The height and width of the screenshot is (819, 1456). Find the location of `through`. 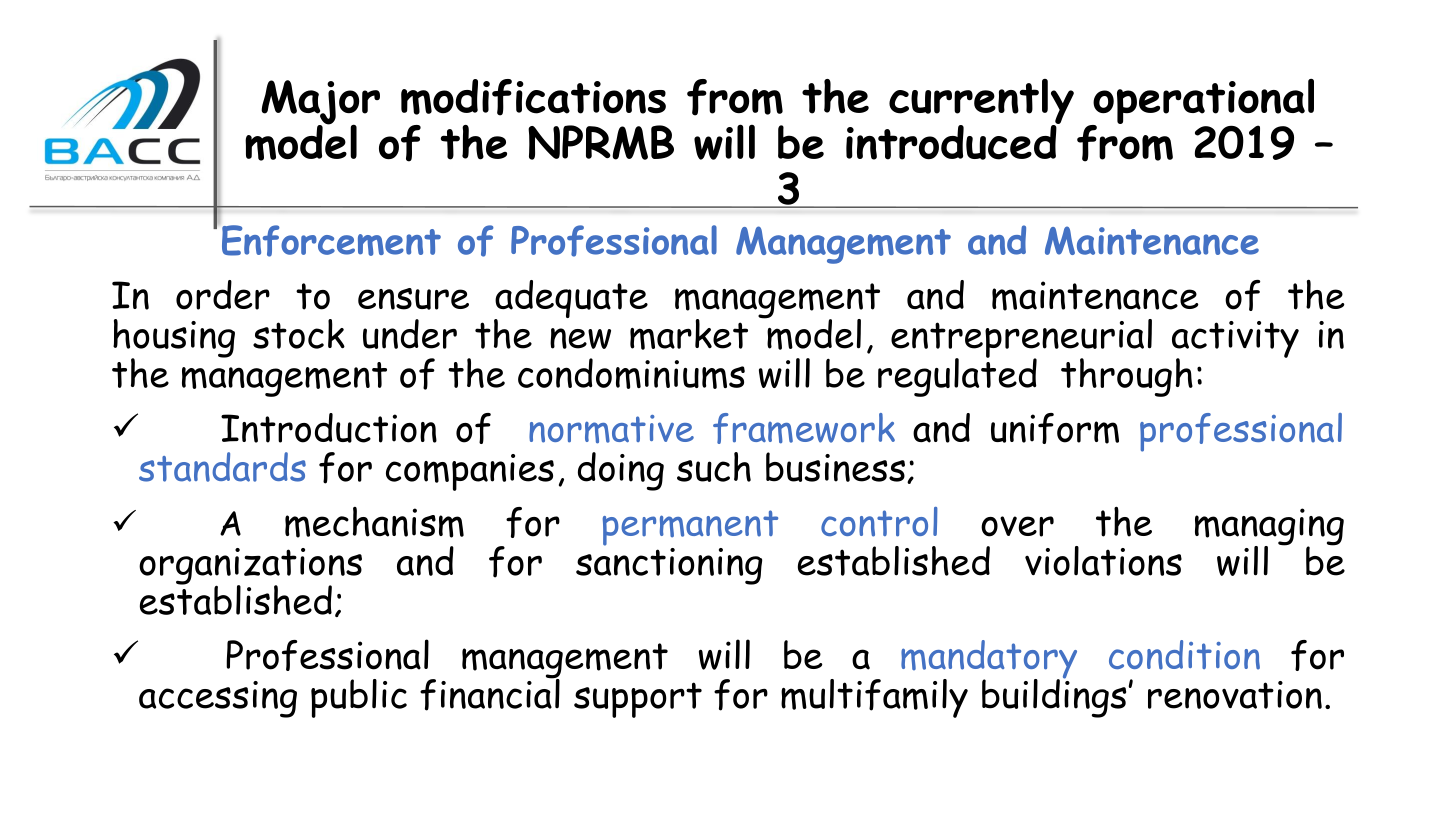

through is located at coordinates (1127, 377).
